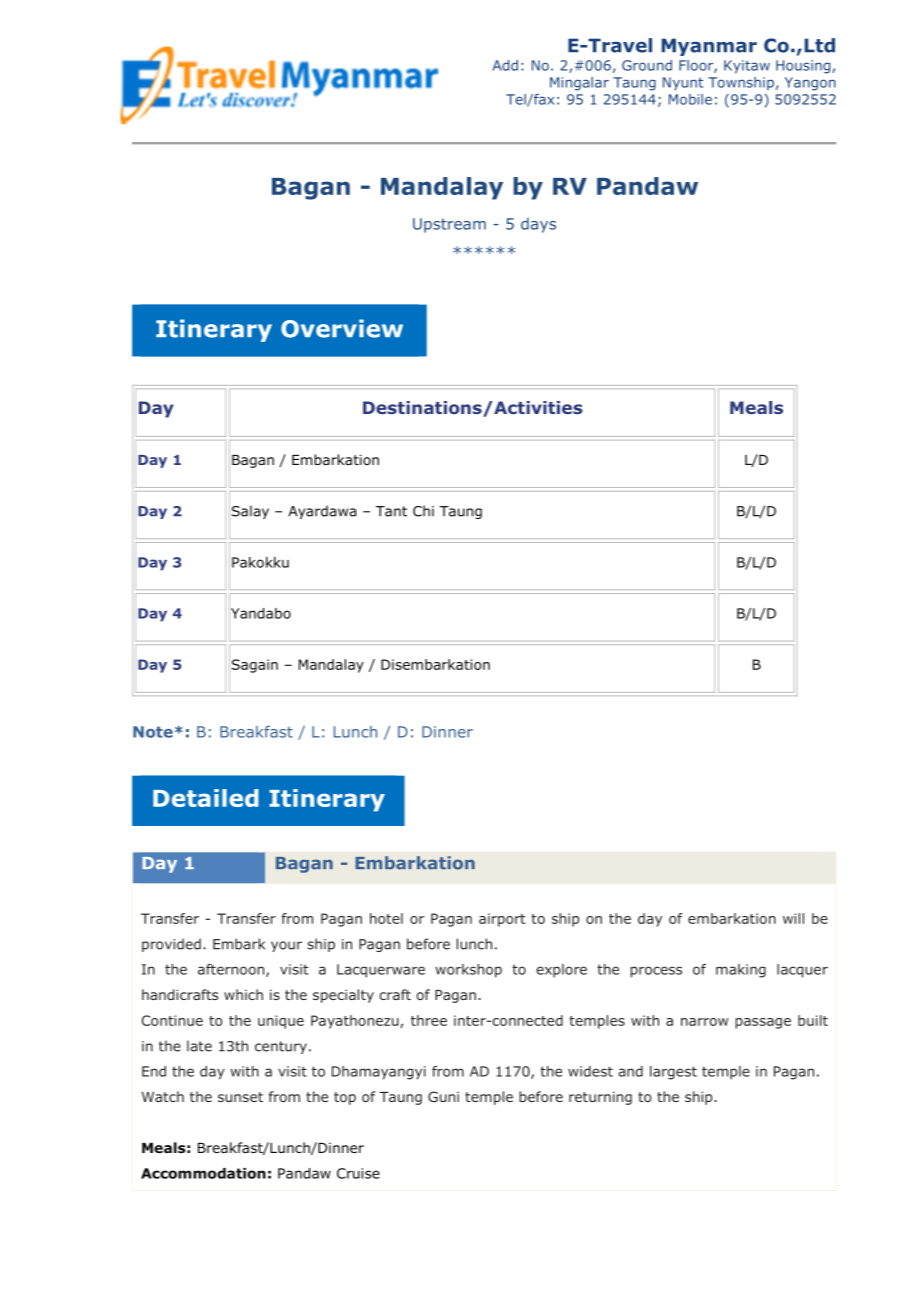  I want to click on Add, so click(505, 65).
